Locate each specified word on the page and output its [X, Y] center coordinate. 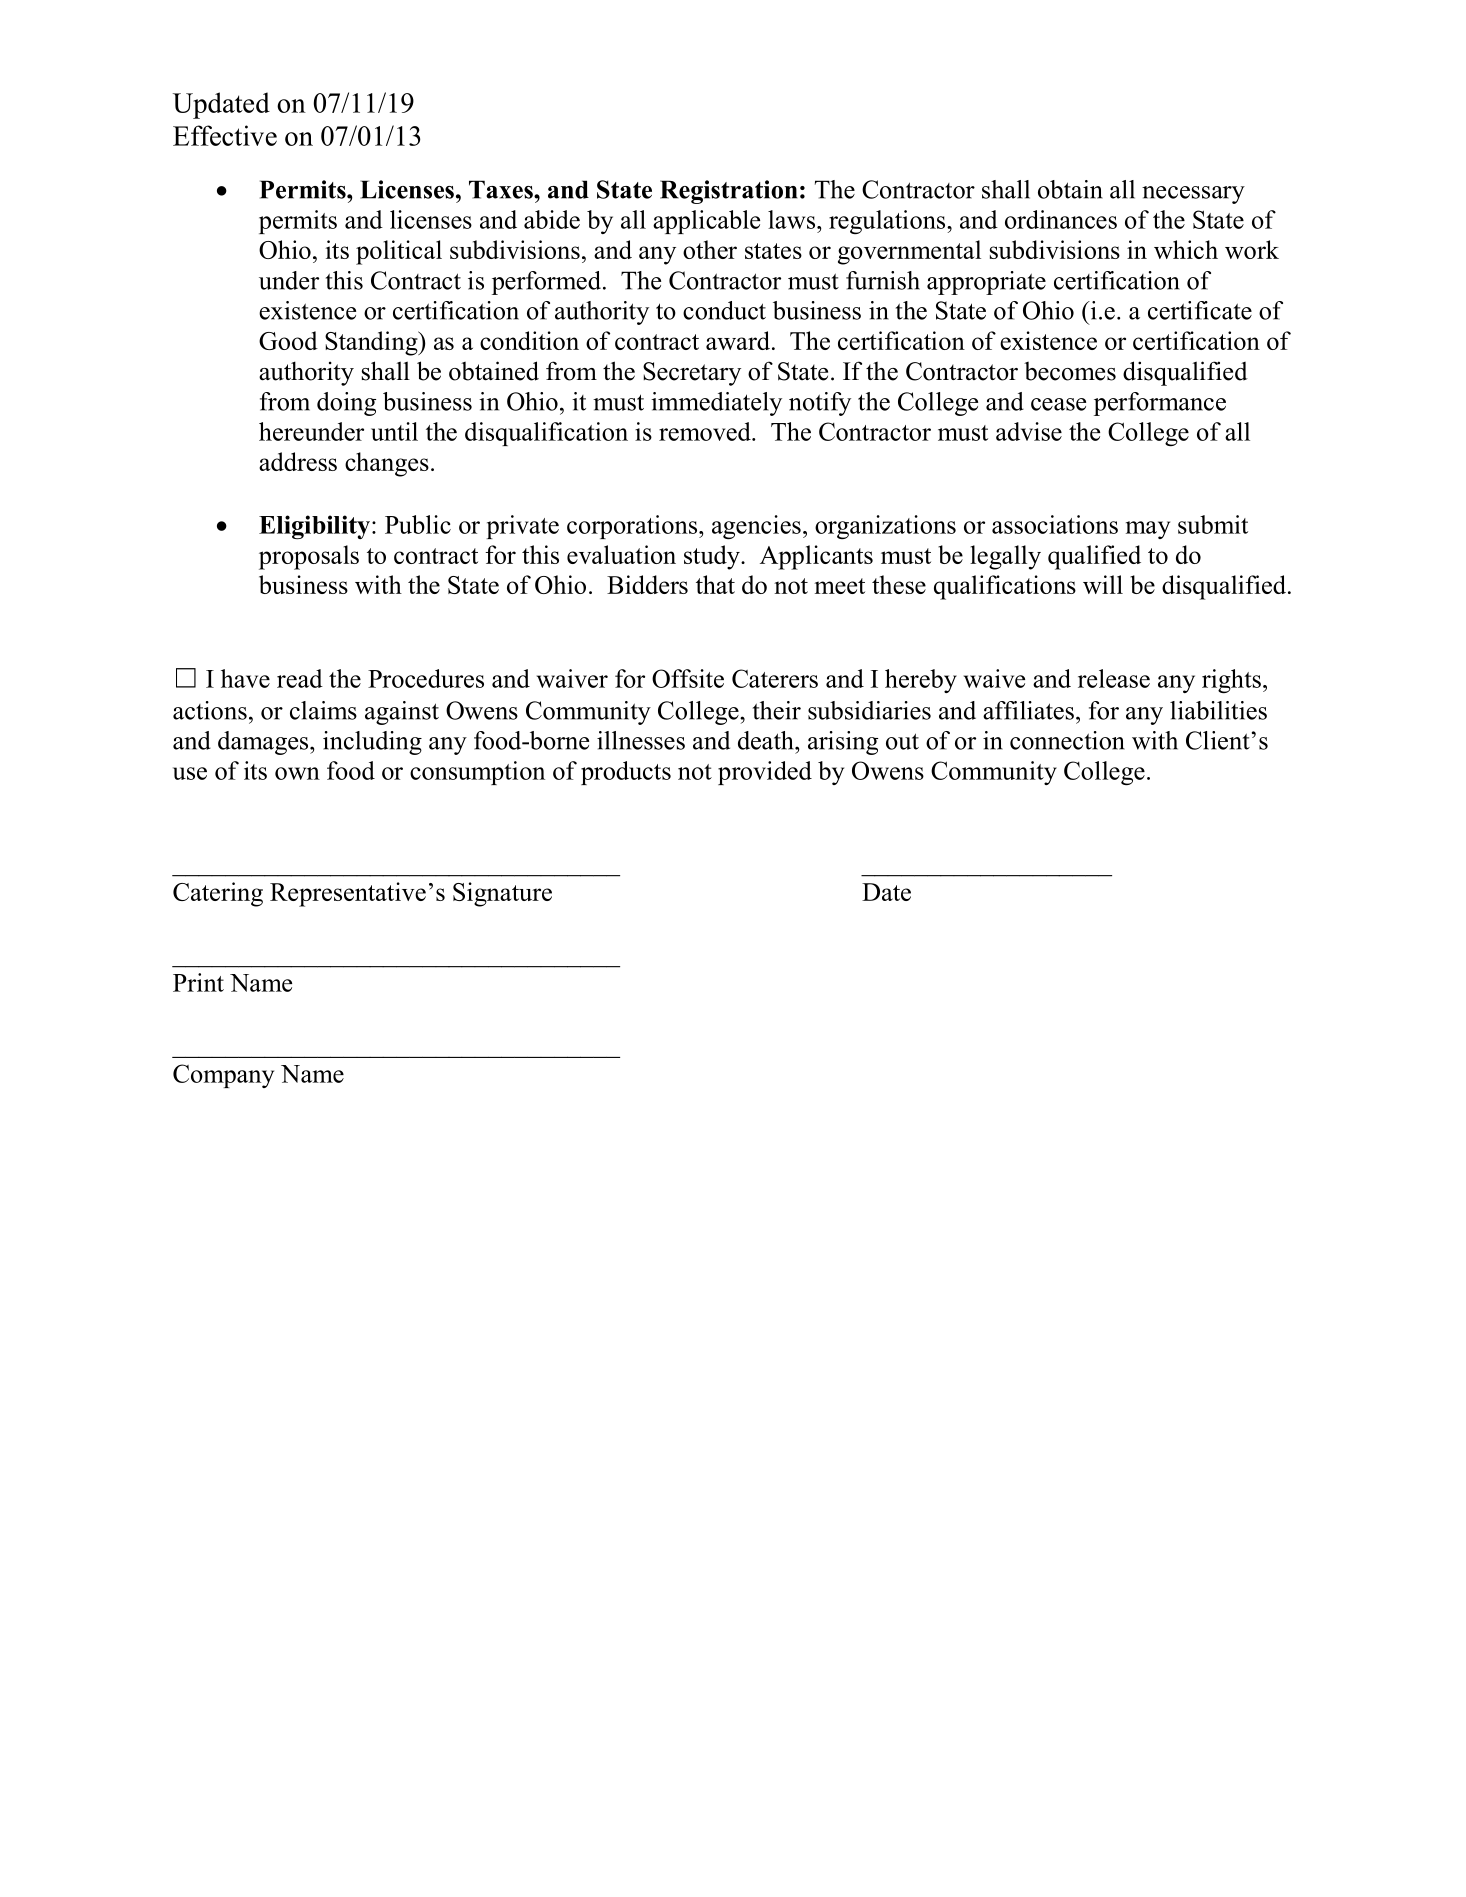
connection [1067, 740]
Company [223, 1076]
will [1103, 584]
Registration [728, 192]
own [297, 773]
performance [1160, 404]
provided [765, 773]
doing [346, 404]
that [715, 584]
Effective [225, 135]
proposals [309, 557]
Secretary [692, 374]
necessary [1193, 195]
